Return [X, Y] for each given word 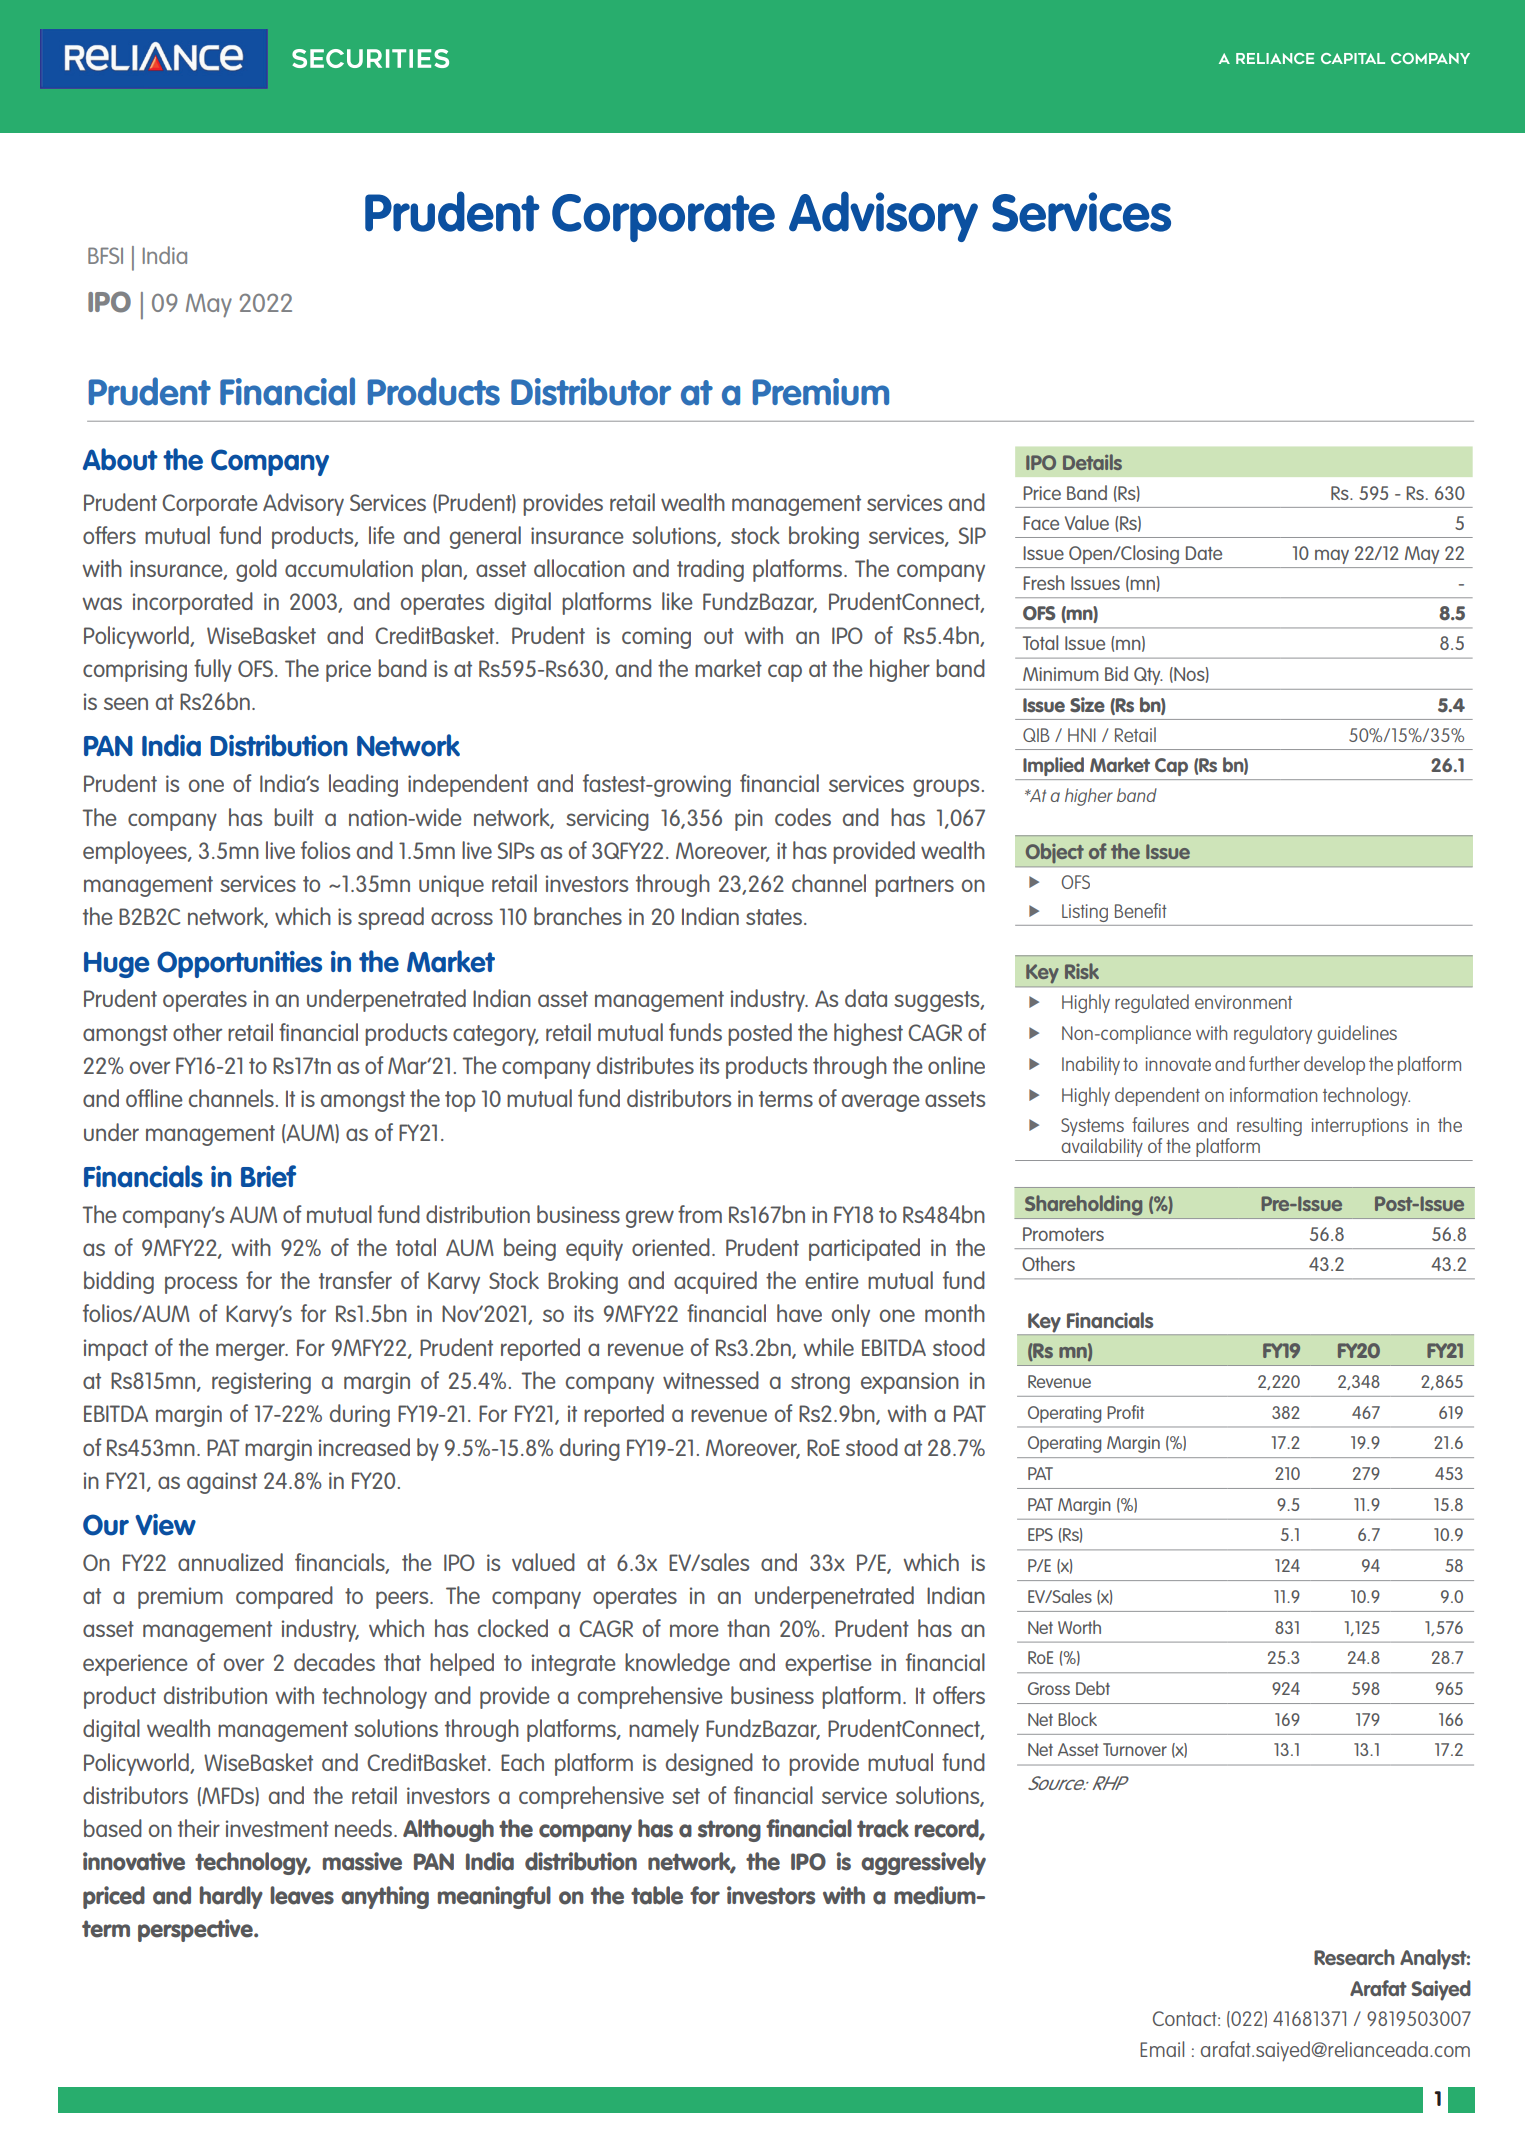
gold [256, 570]
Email [1162, 2049]
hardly [231, 1897]
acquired [715, 1282]
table [657, 1895]
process [201, 1285]
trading [710, 570]
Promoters [1063, 1234]
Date [1204, 553]
